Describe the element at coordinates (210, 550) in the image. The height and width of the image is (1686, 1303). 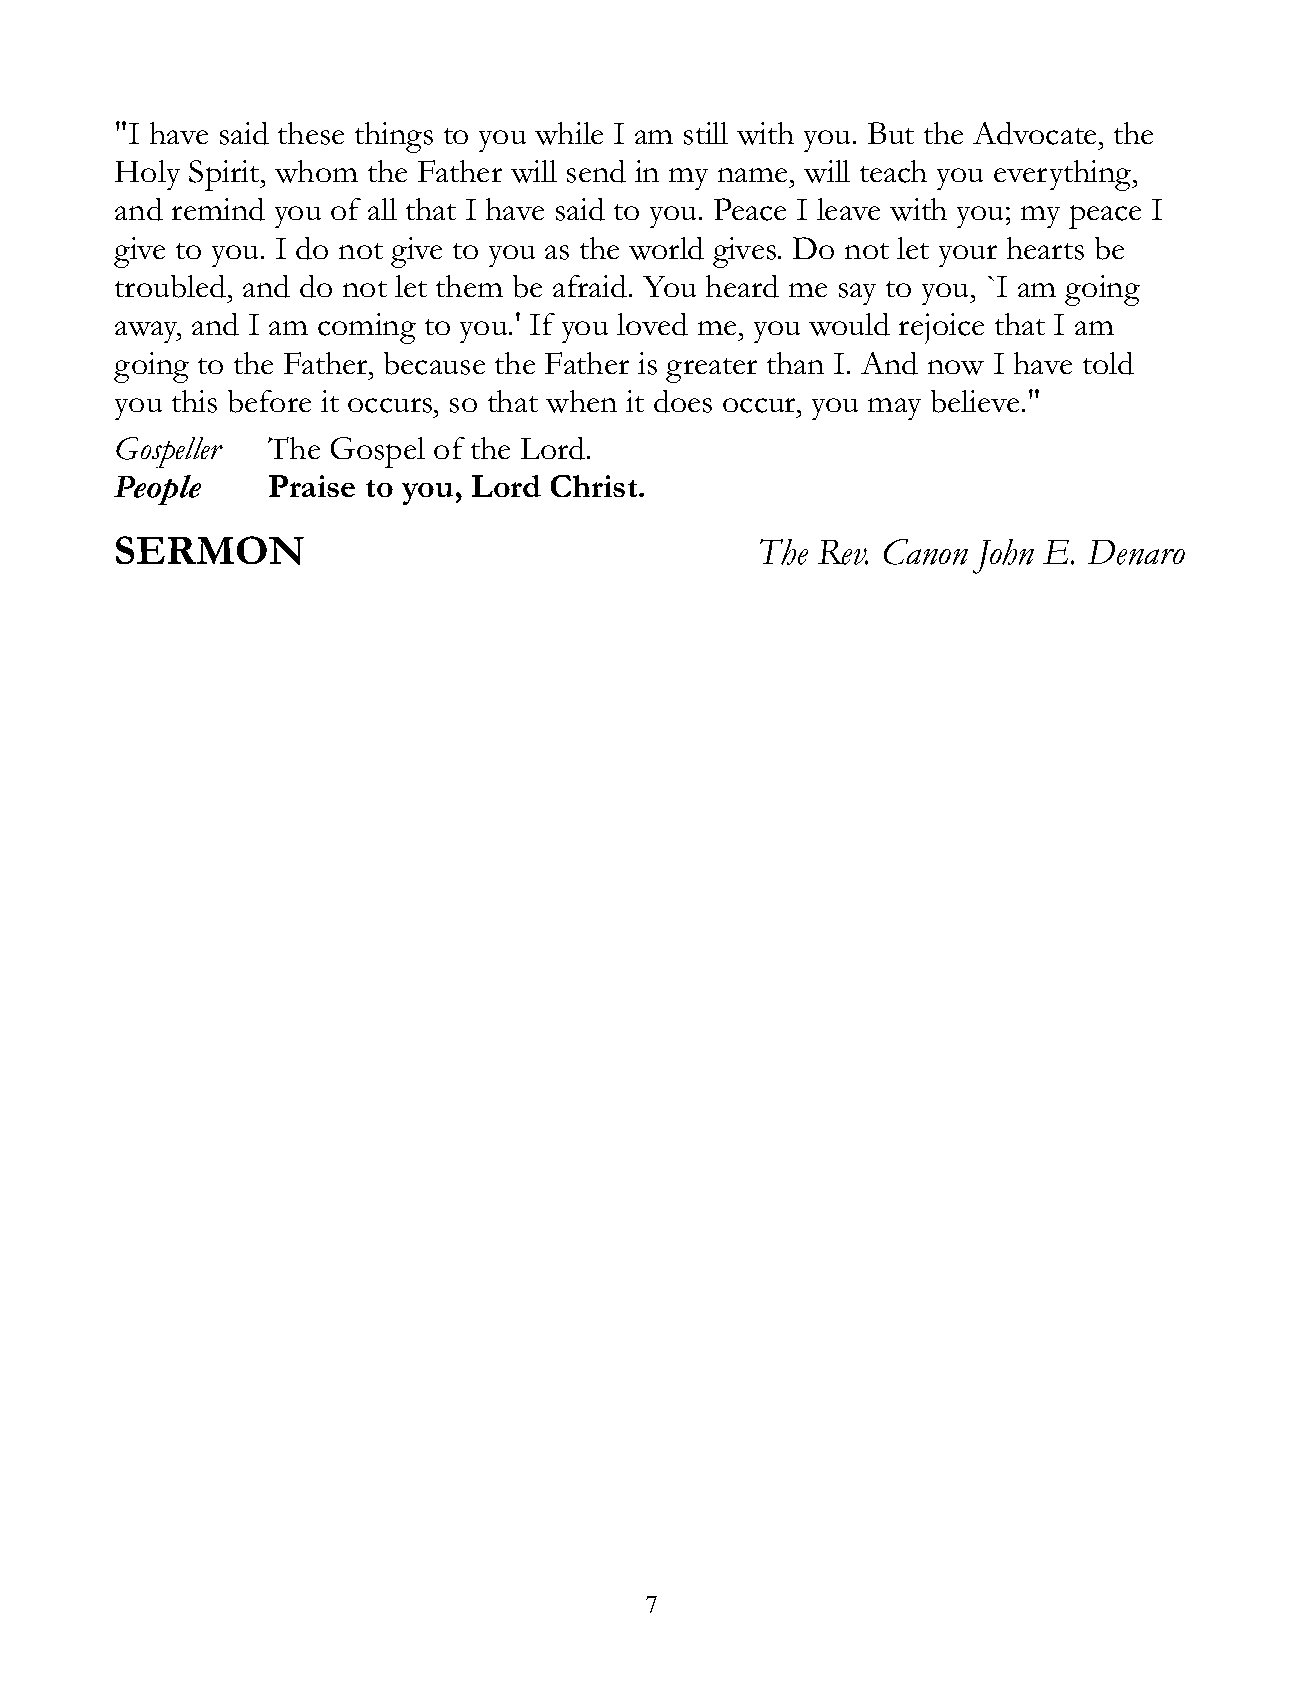
I see `SERMON` at that location.
